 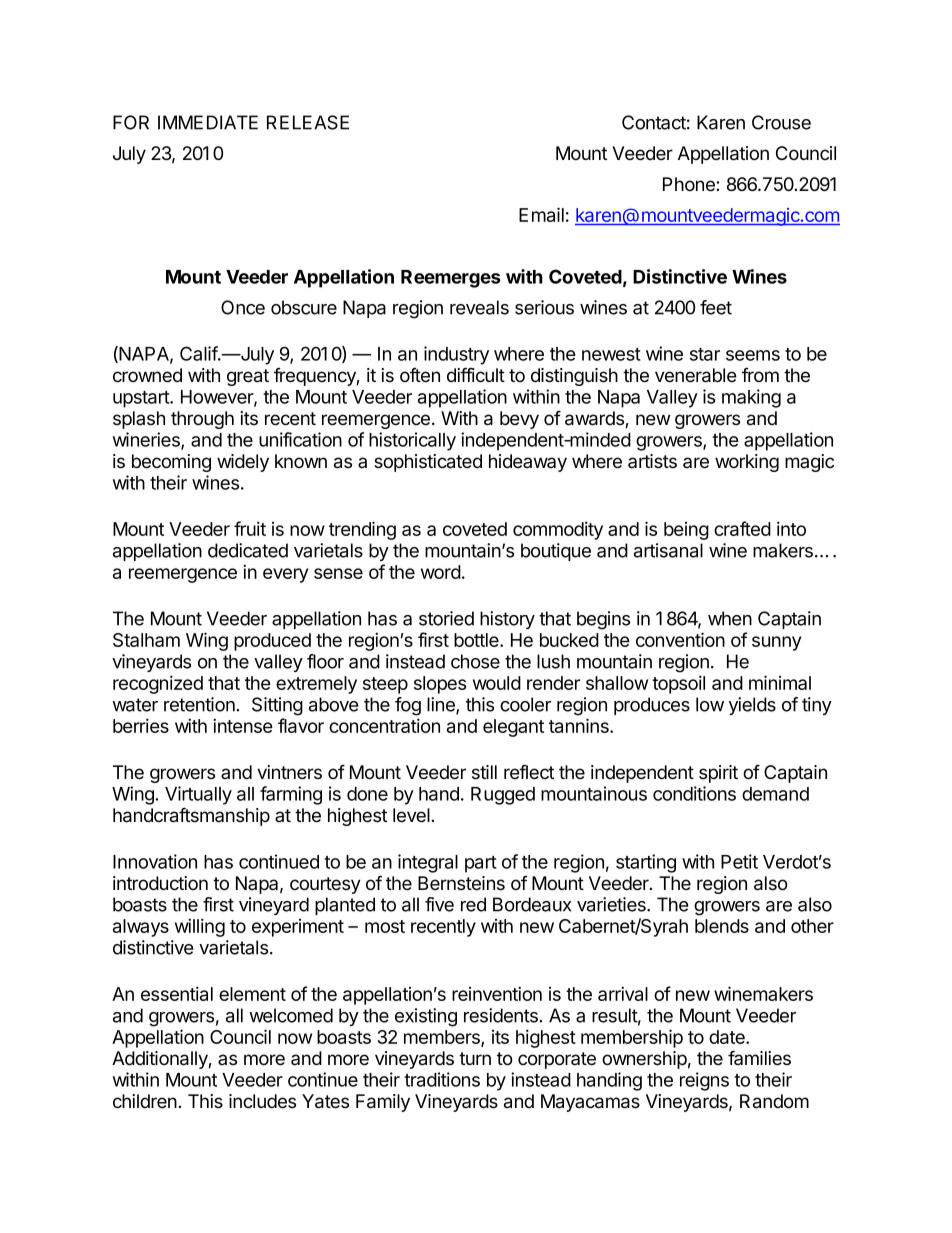 I want to click on from, so click(x=760, y=374).
